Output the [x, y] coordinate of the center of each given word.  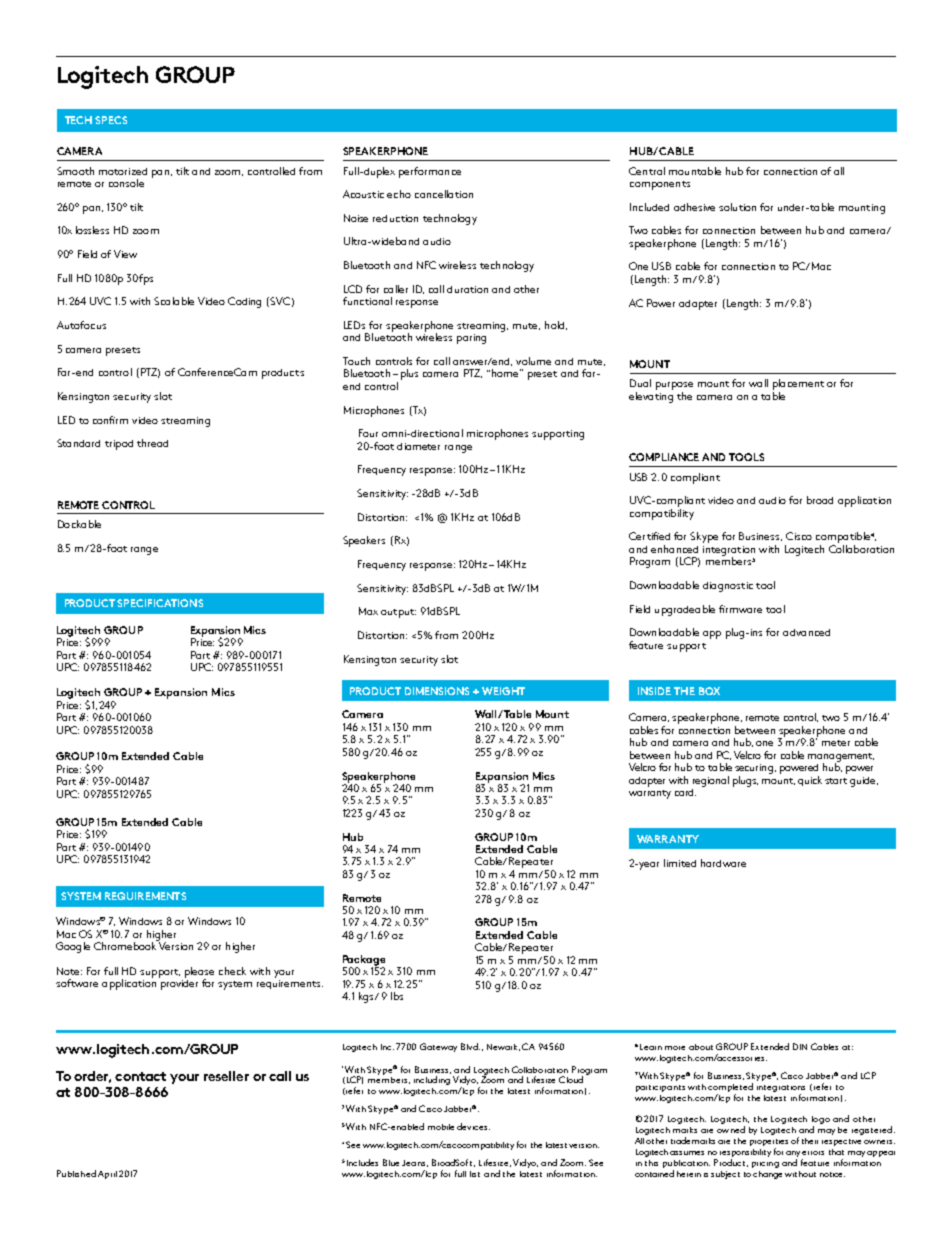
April [107, 1175]
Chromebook [126, 945]
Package [364, 961]
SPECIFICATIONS [160, 603]
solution [737, 207]
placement [798, 384]
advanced [806, 632]
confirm [110, 420]
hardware [723, 863]
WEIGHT [503, 691]
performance [430, 172]
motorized [123, 171]
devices [473, 1126]
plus [409, 374]
